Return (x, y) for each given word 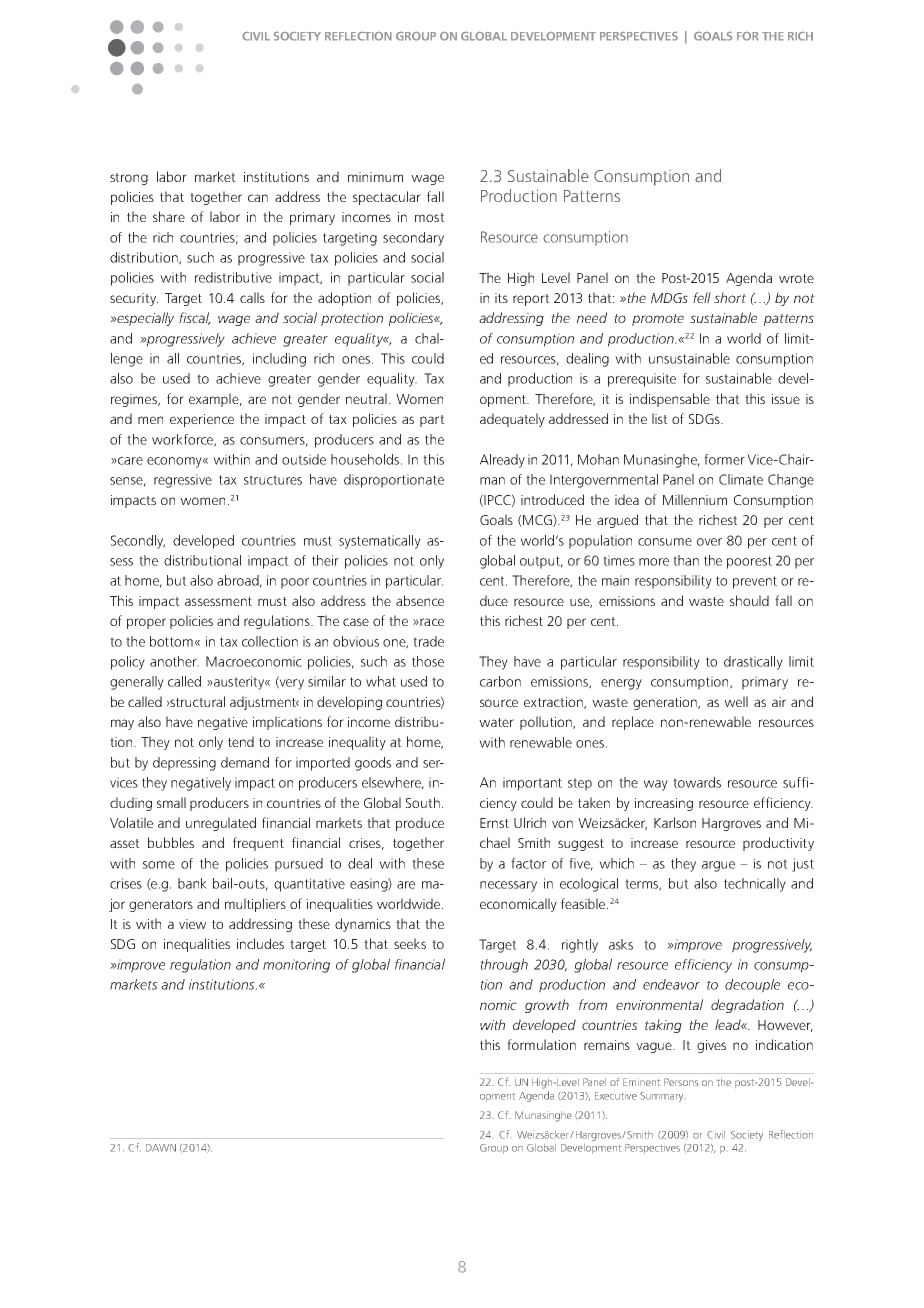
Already (502, 461)
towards (697, 782)
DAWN (161, 1148)
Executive (616, 1096)
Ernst (494, 823)
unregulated (221, 824)
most (430, 217)
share (169, 216)
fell (702, 297)
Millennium (695, 499)
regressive (183, 481)
